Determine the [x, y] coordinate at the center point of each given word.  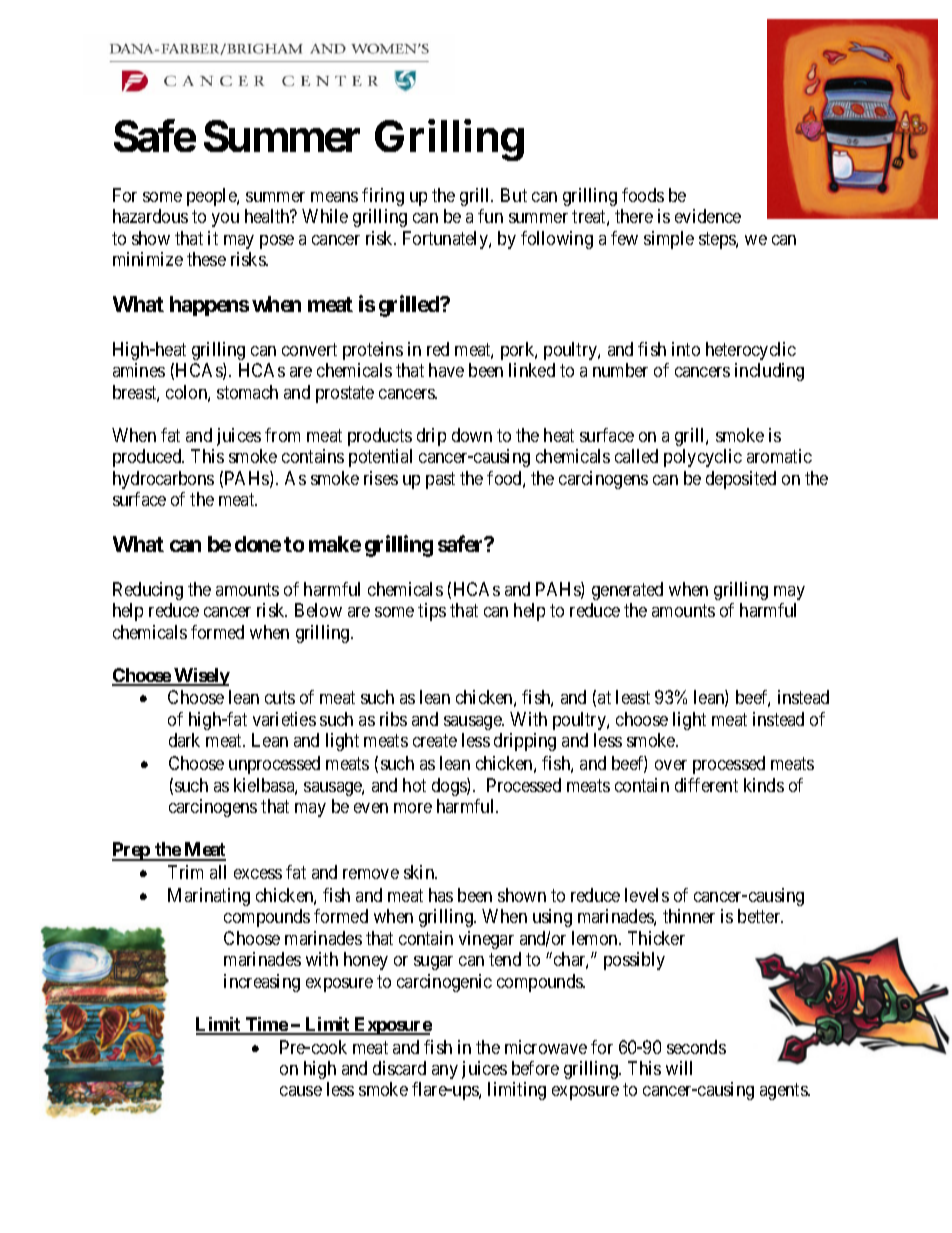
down [472, 435]
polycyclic [703, 458]
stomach [247, 392]
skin [420, 872]
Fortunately [446, 240]
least [633, 697]
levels [647, 895]
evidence [708, 216]
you [225, 220]
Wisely [201, 677]
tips [432, 612]
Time [266, 1025]
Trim [185, 872]
